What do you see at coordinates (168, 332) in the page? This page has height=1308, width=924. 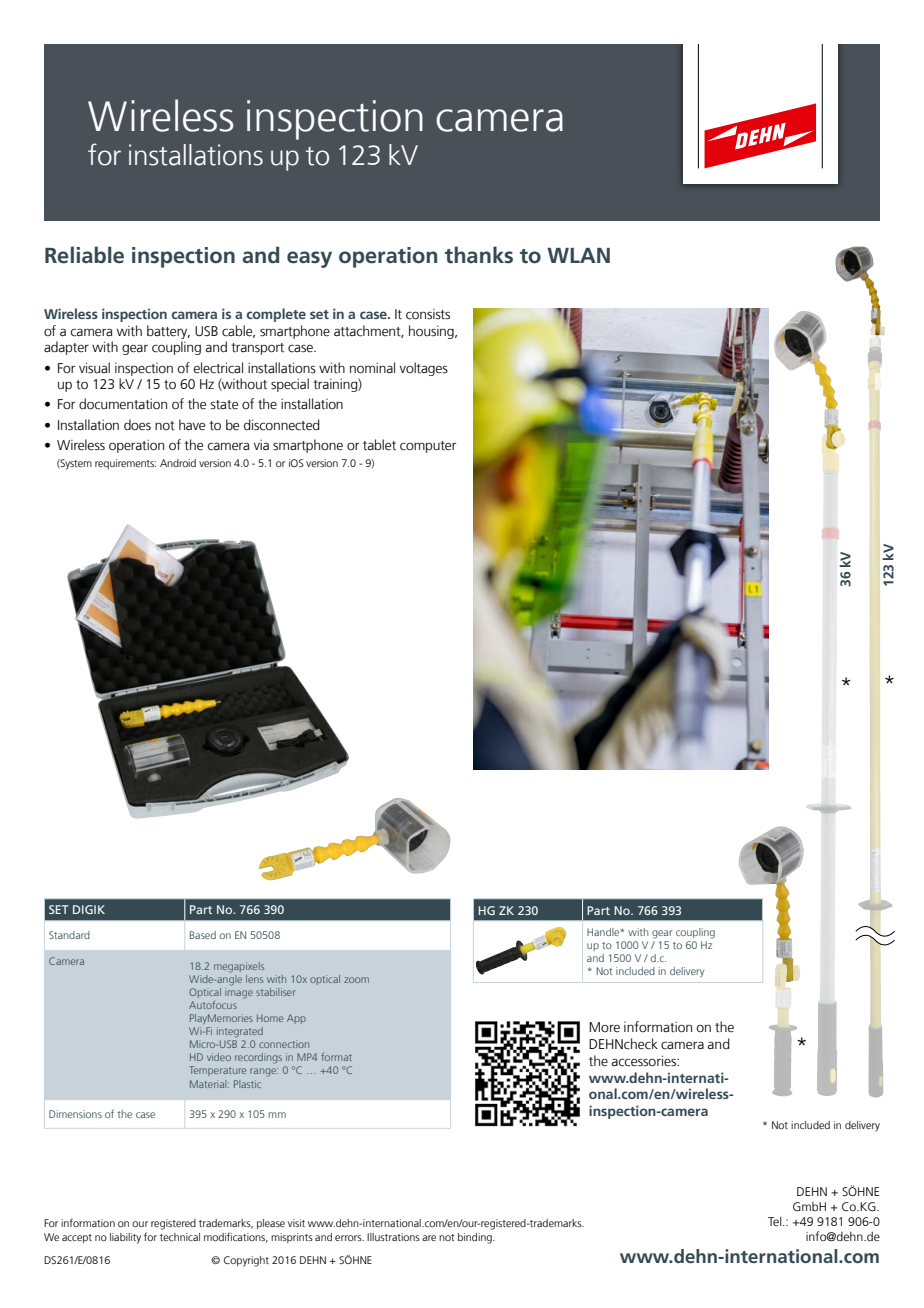 I see `battery` at bounding box center [168, 332].
